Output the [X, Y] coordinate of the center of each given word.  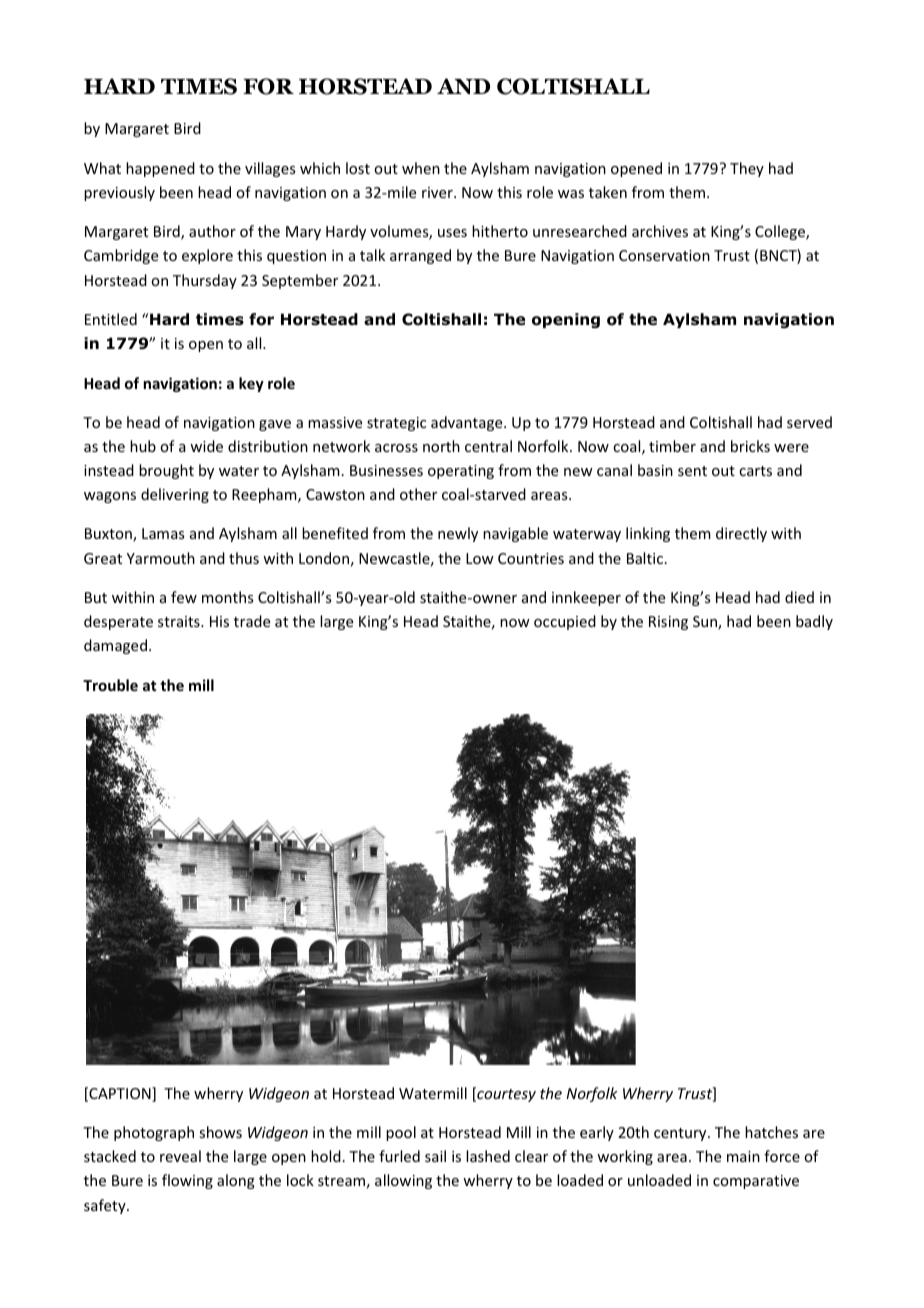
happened [160, 169]
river [438, 192]
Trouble [110, 685]
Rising [668, 623]
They [747, 169]
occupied [565, 622]
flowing [187, 1181]
